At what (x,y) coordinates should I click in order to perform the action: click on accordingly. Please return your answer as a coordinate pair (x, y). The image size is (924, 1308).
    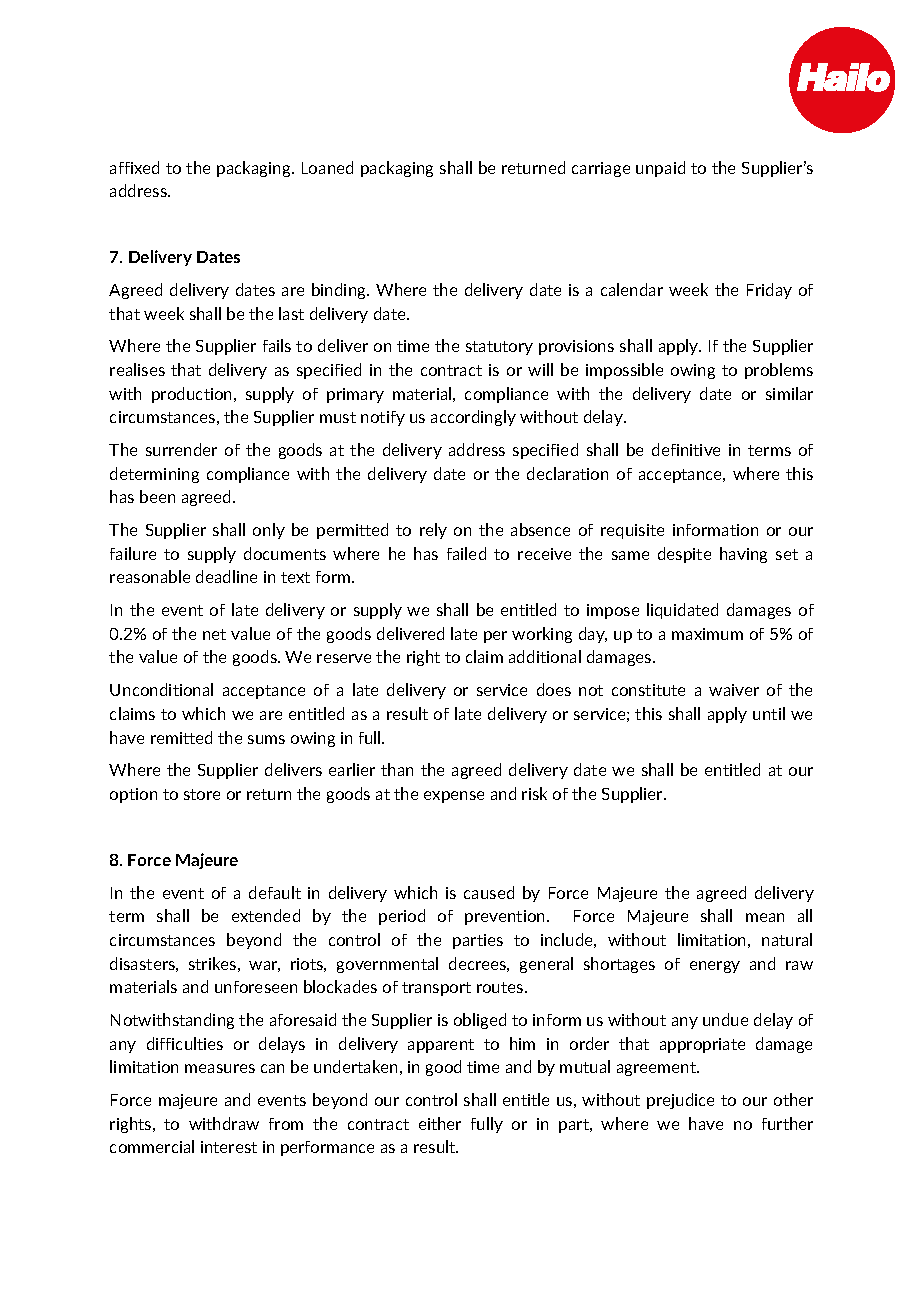
    Looking at the image, I should click on (473, 418).
